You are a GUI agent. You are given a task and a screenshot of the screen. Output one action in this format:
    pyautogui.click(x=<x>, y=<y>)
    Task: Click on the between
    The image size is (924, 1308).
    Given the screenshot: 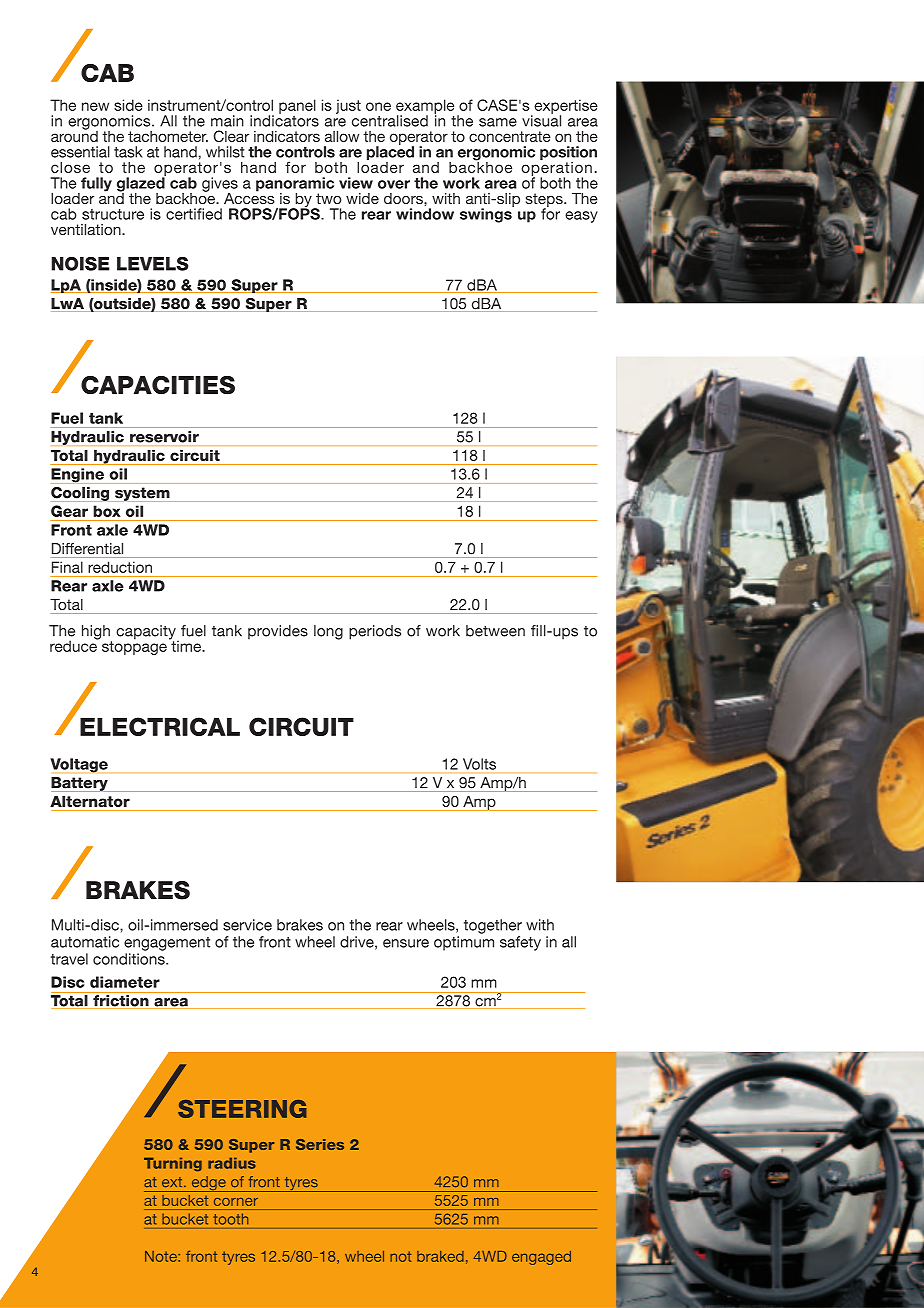 What is the action you would take?
    pyautogui.click(x=495, y=631)
